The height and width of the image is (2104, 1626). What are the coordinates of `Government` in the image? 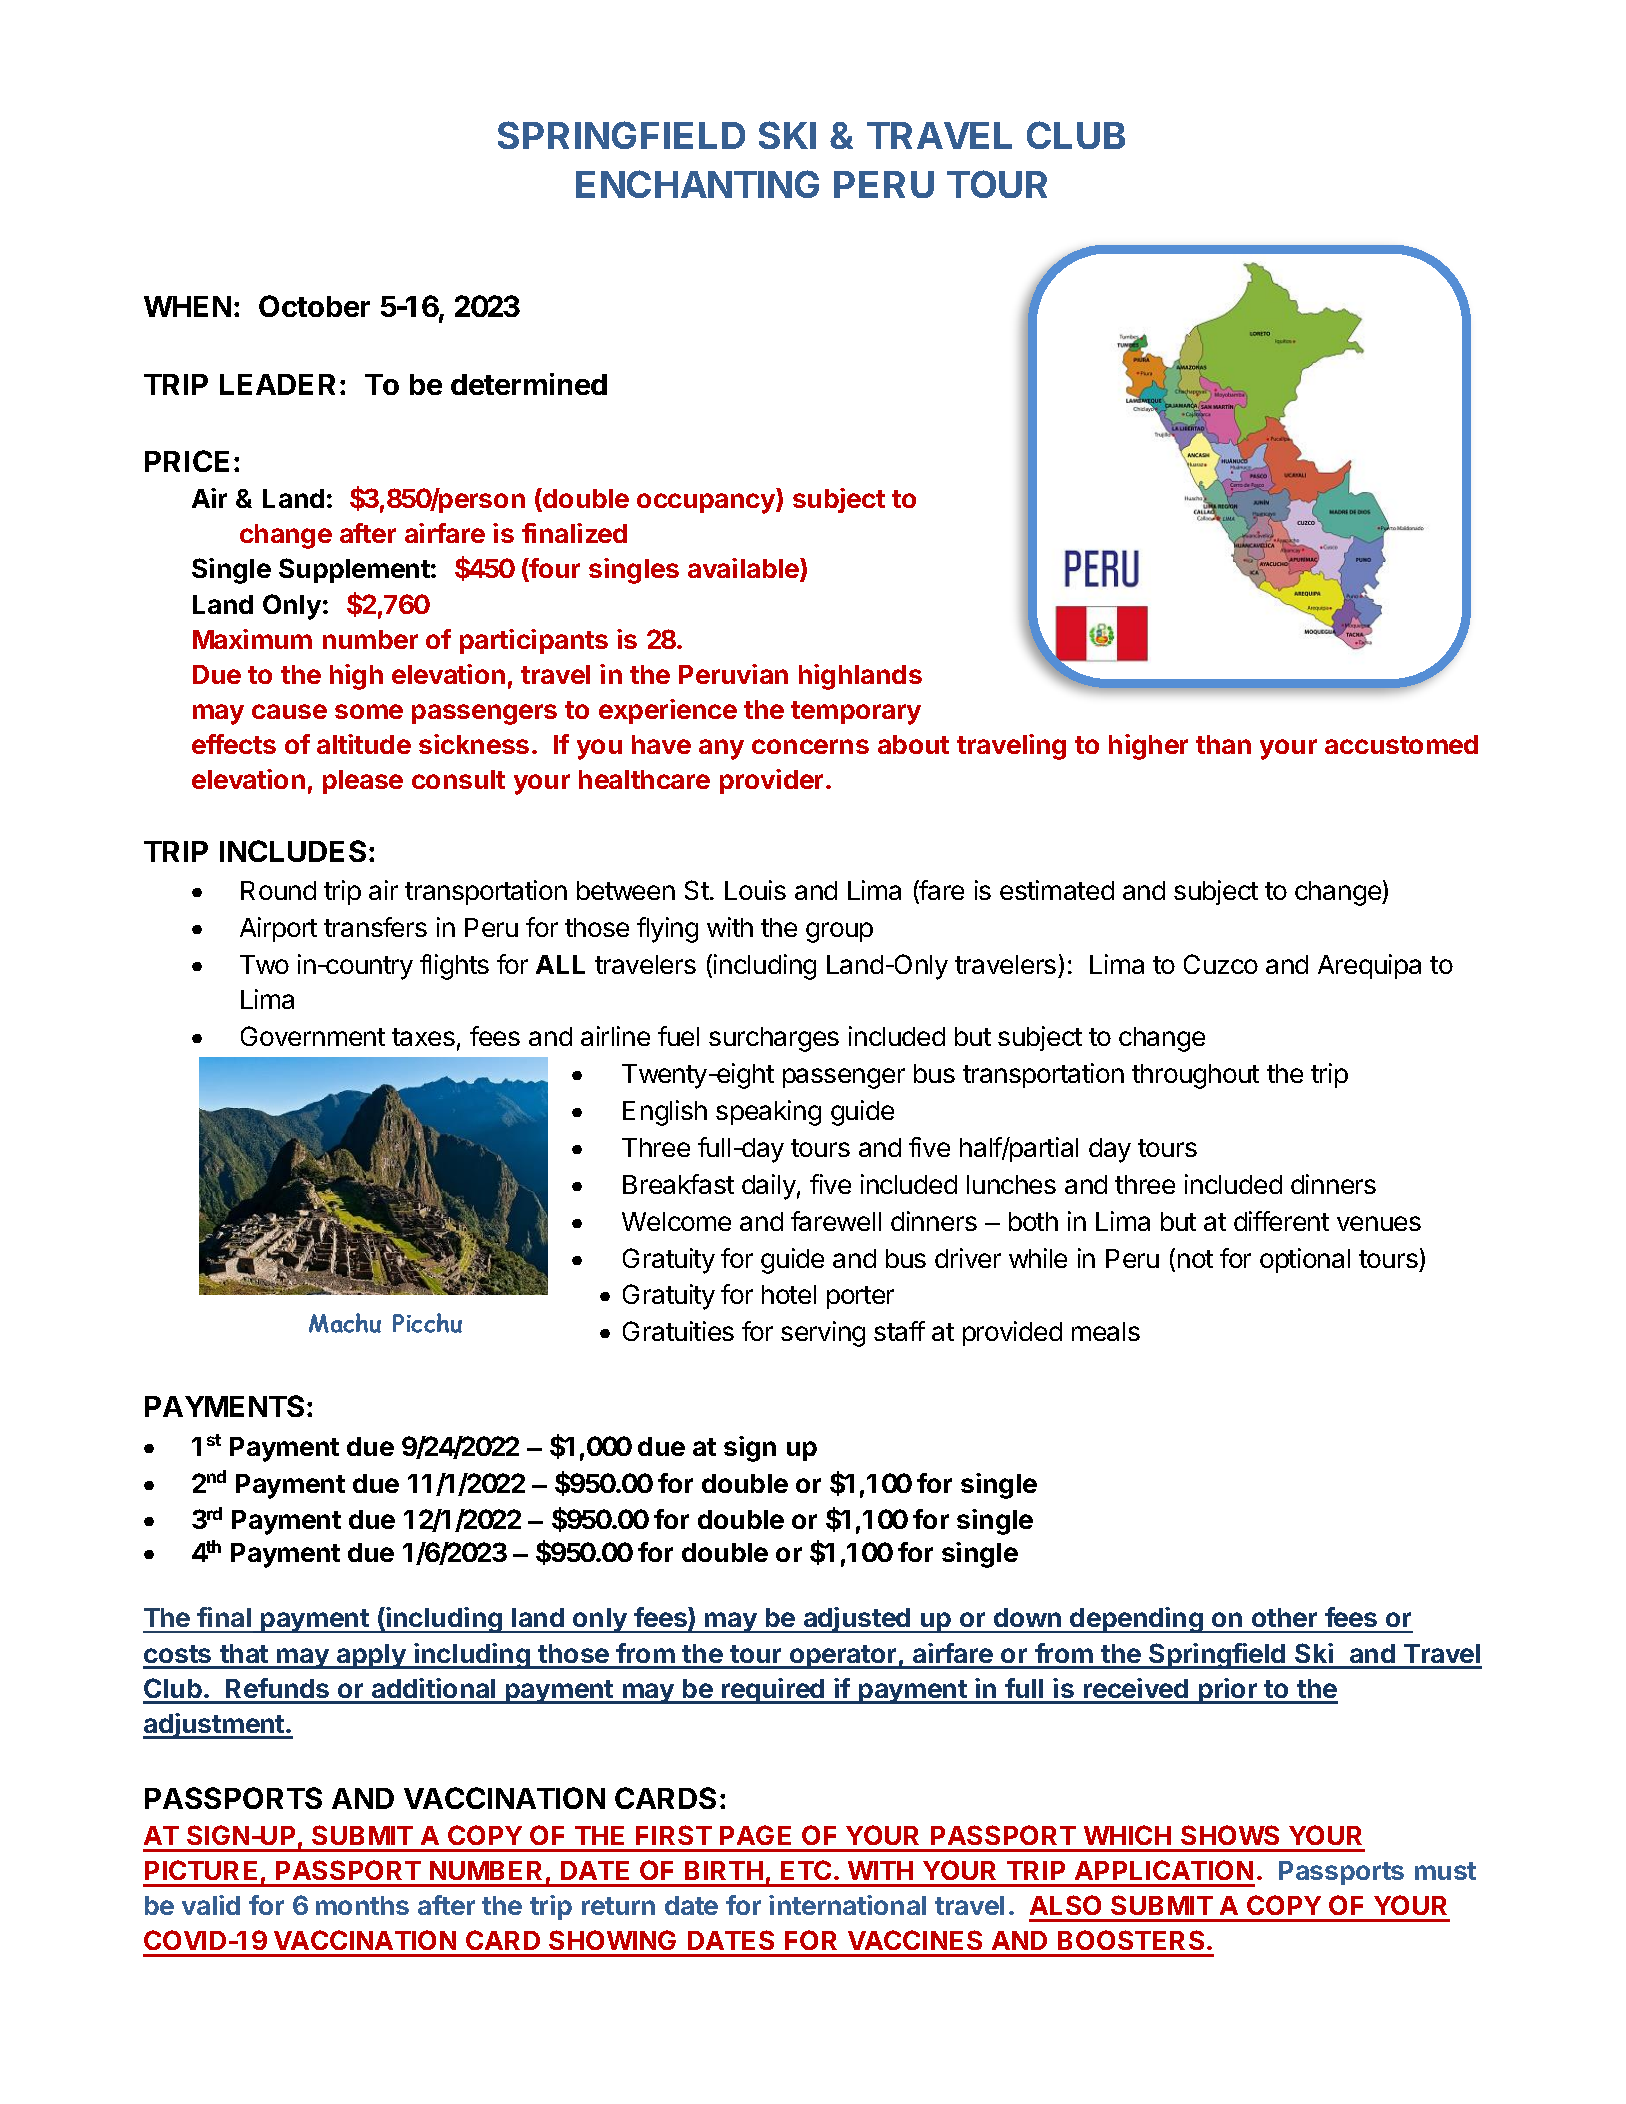 It's located at (313, 1036).
